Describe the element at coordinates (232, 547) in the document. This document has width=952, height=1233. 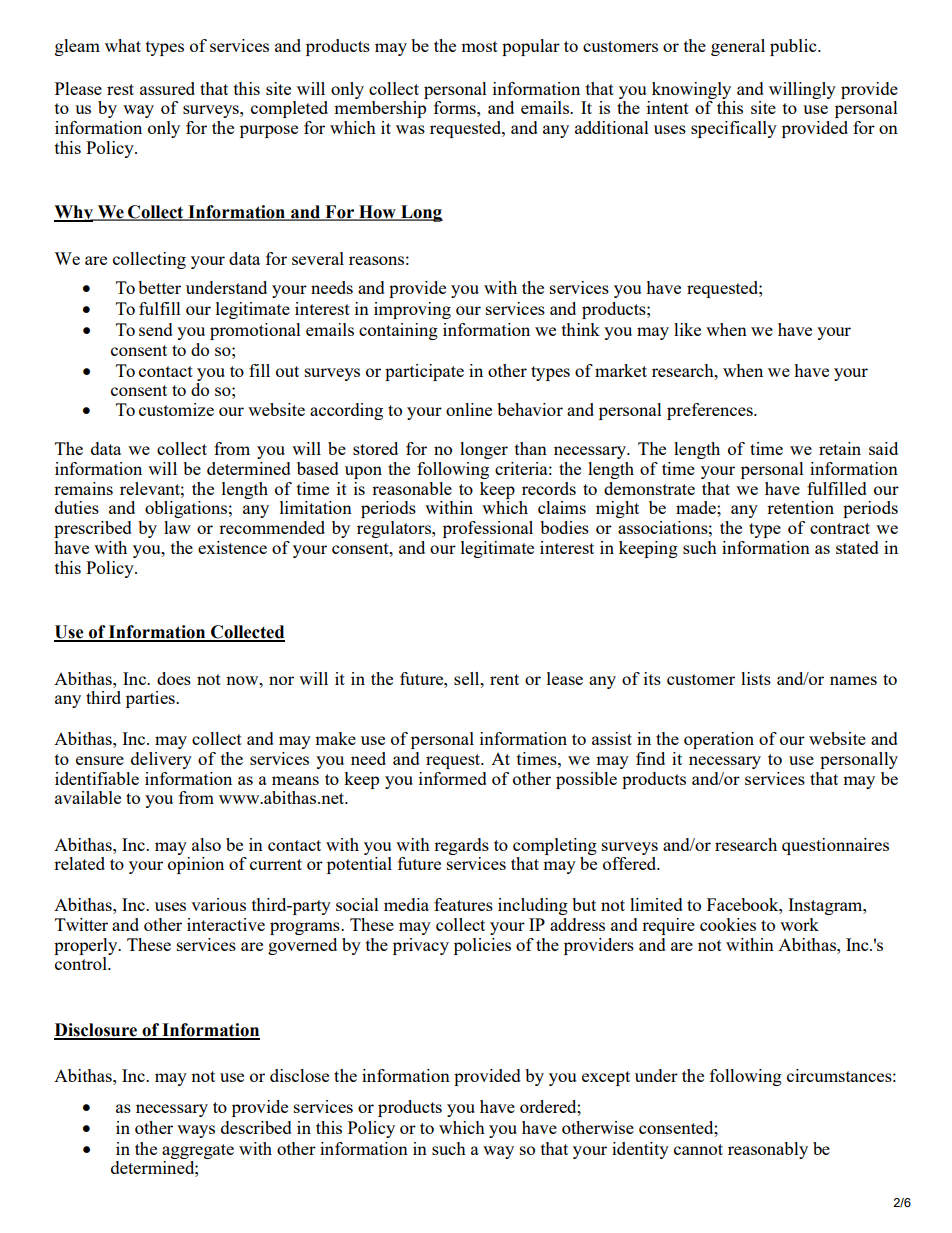
I see `existence` at that location.
